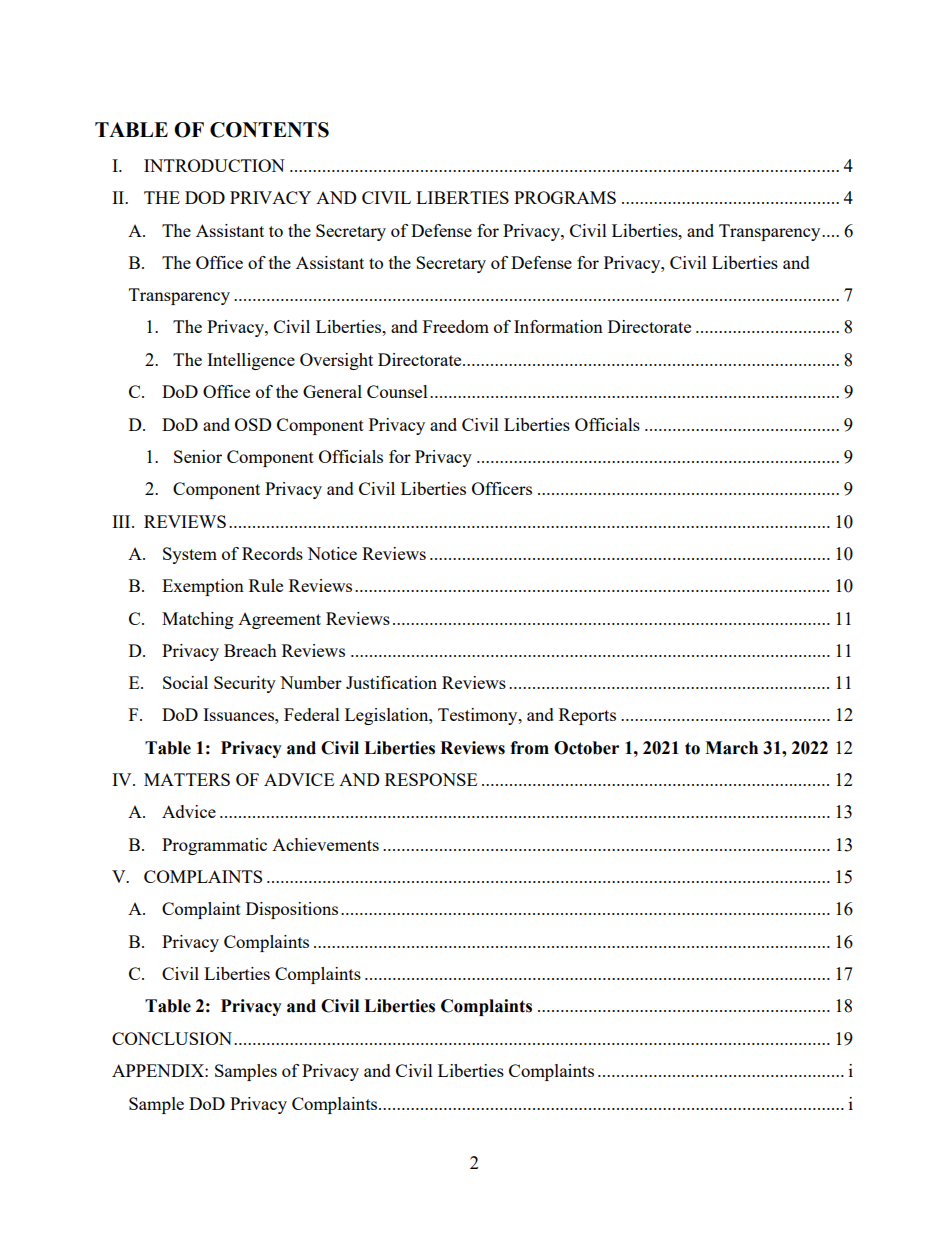 This document has width=952, height=1233. I want to click on CONCLUSION, so click(173, 1038).
